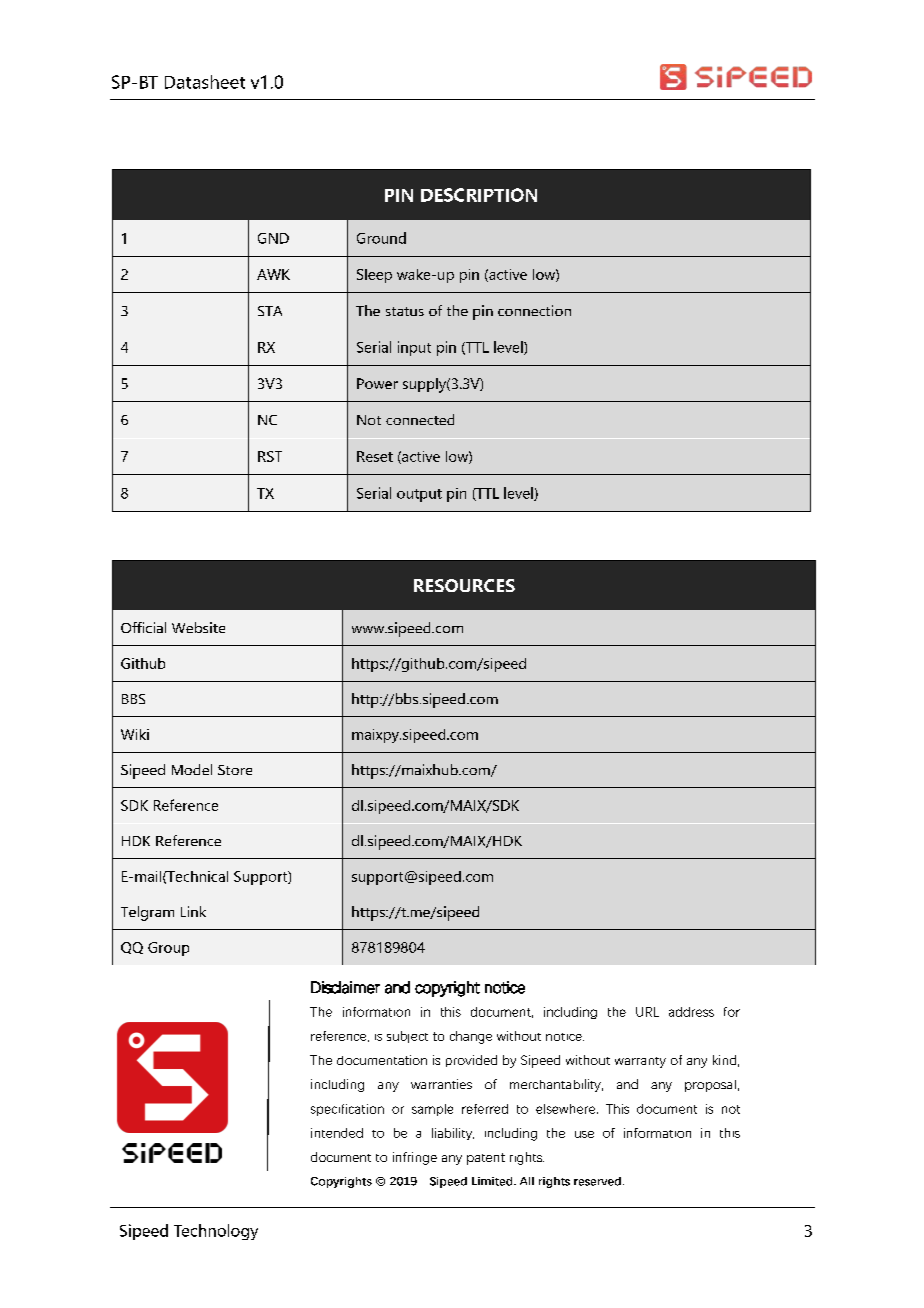 The width and height of the screenshot is (924, 1308). Describe the element at coordinates (415, 1158) in the screenshot. I see `infringe` at that location.
